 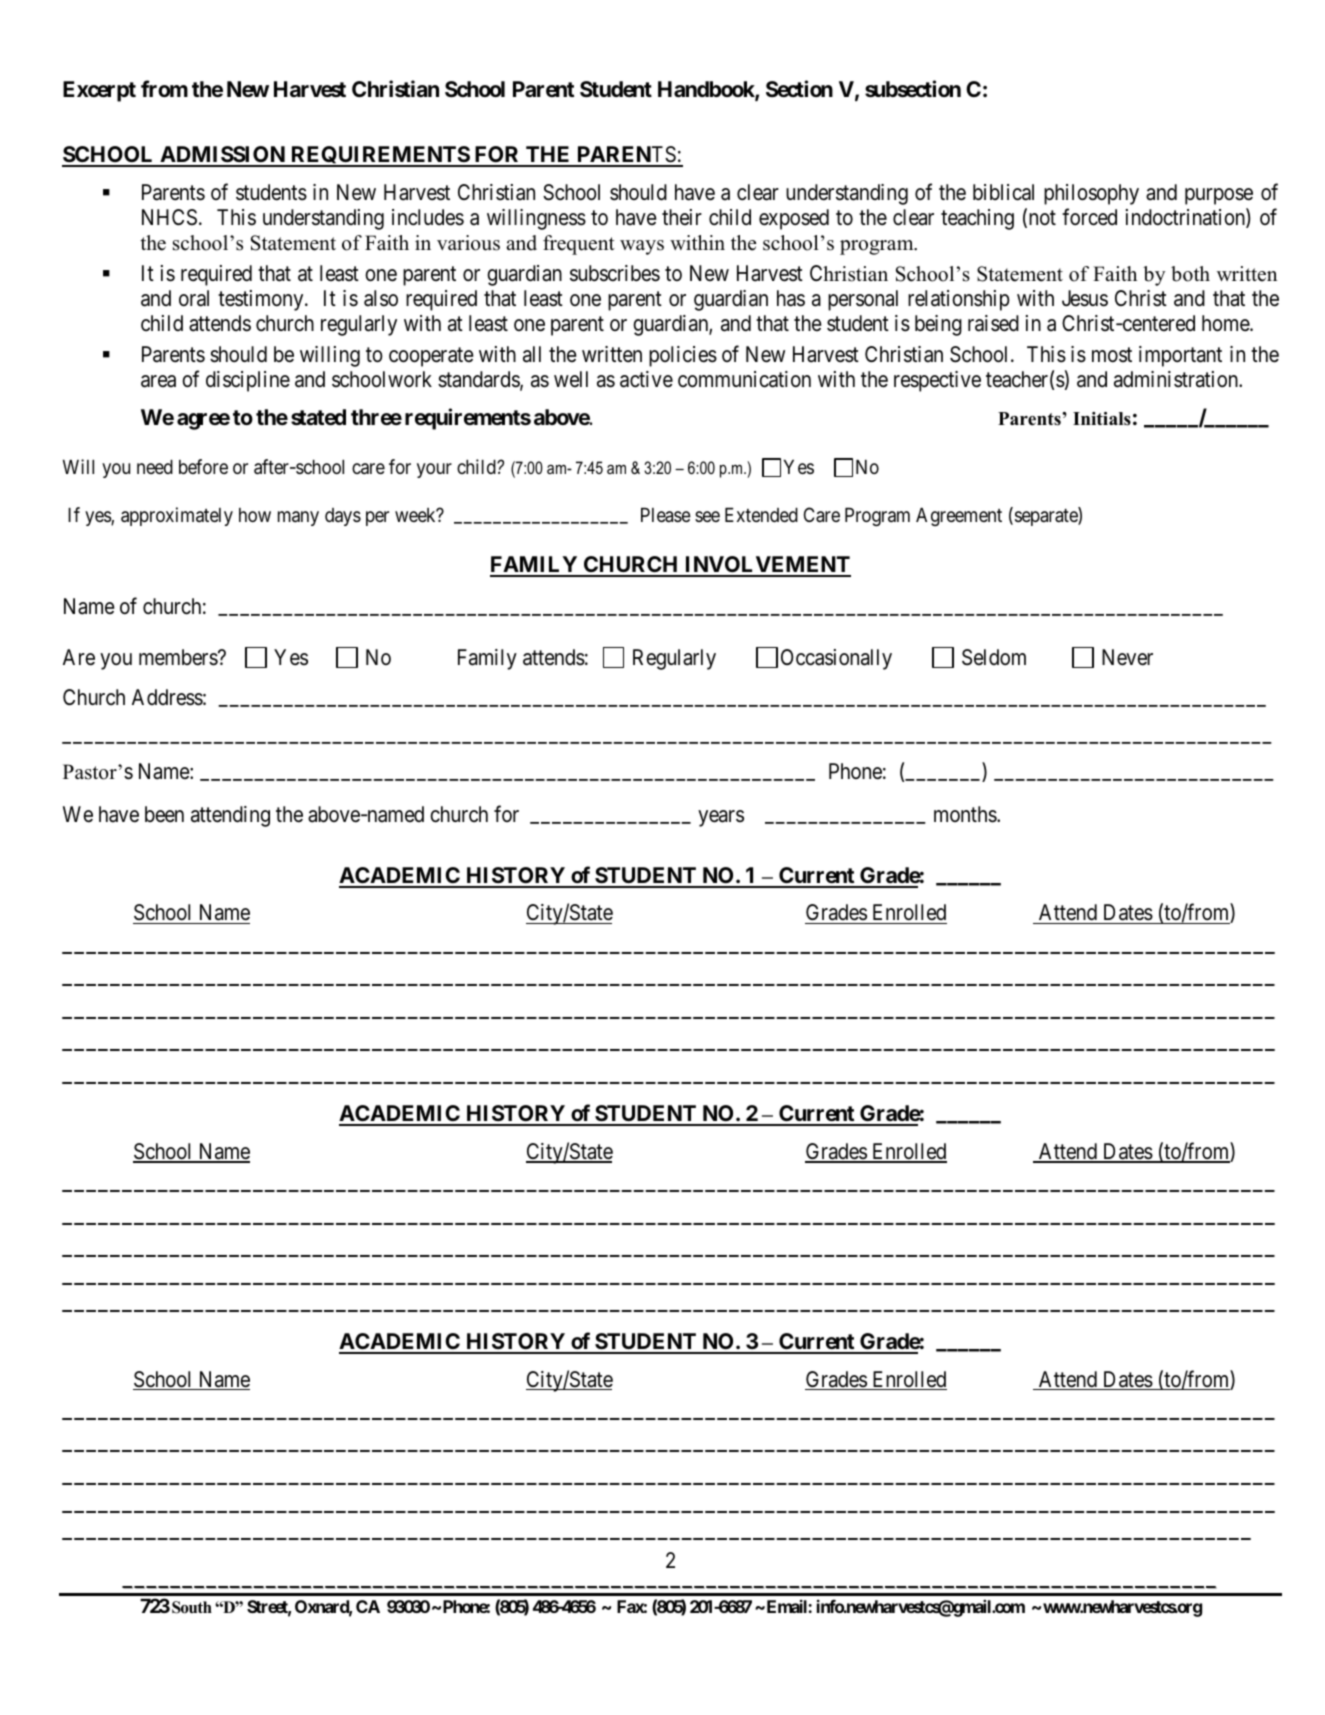 What do you see at coordinates (1091, 194) in the screenshot?
I see `philosophy` at bounding box center [1091, 194].
